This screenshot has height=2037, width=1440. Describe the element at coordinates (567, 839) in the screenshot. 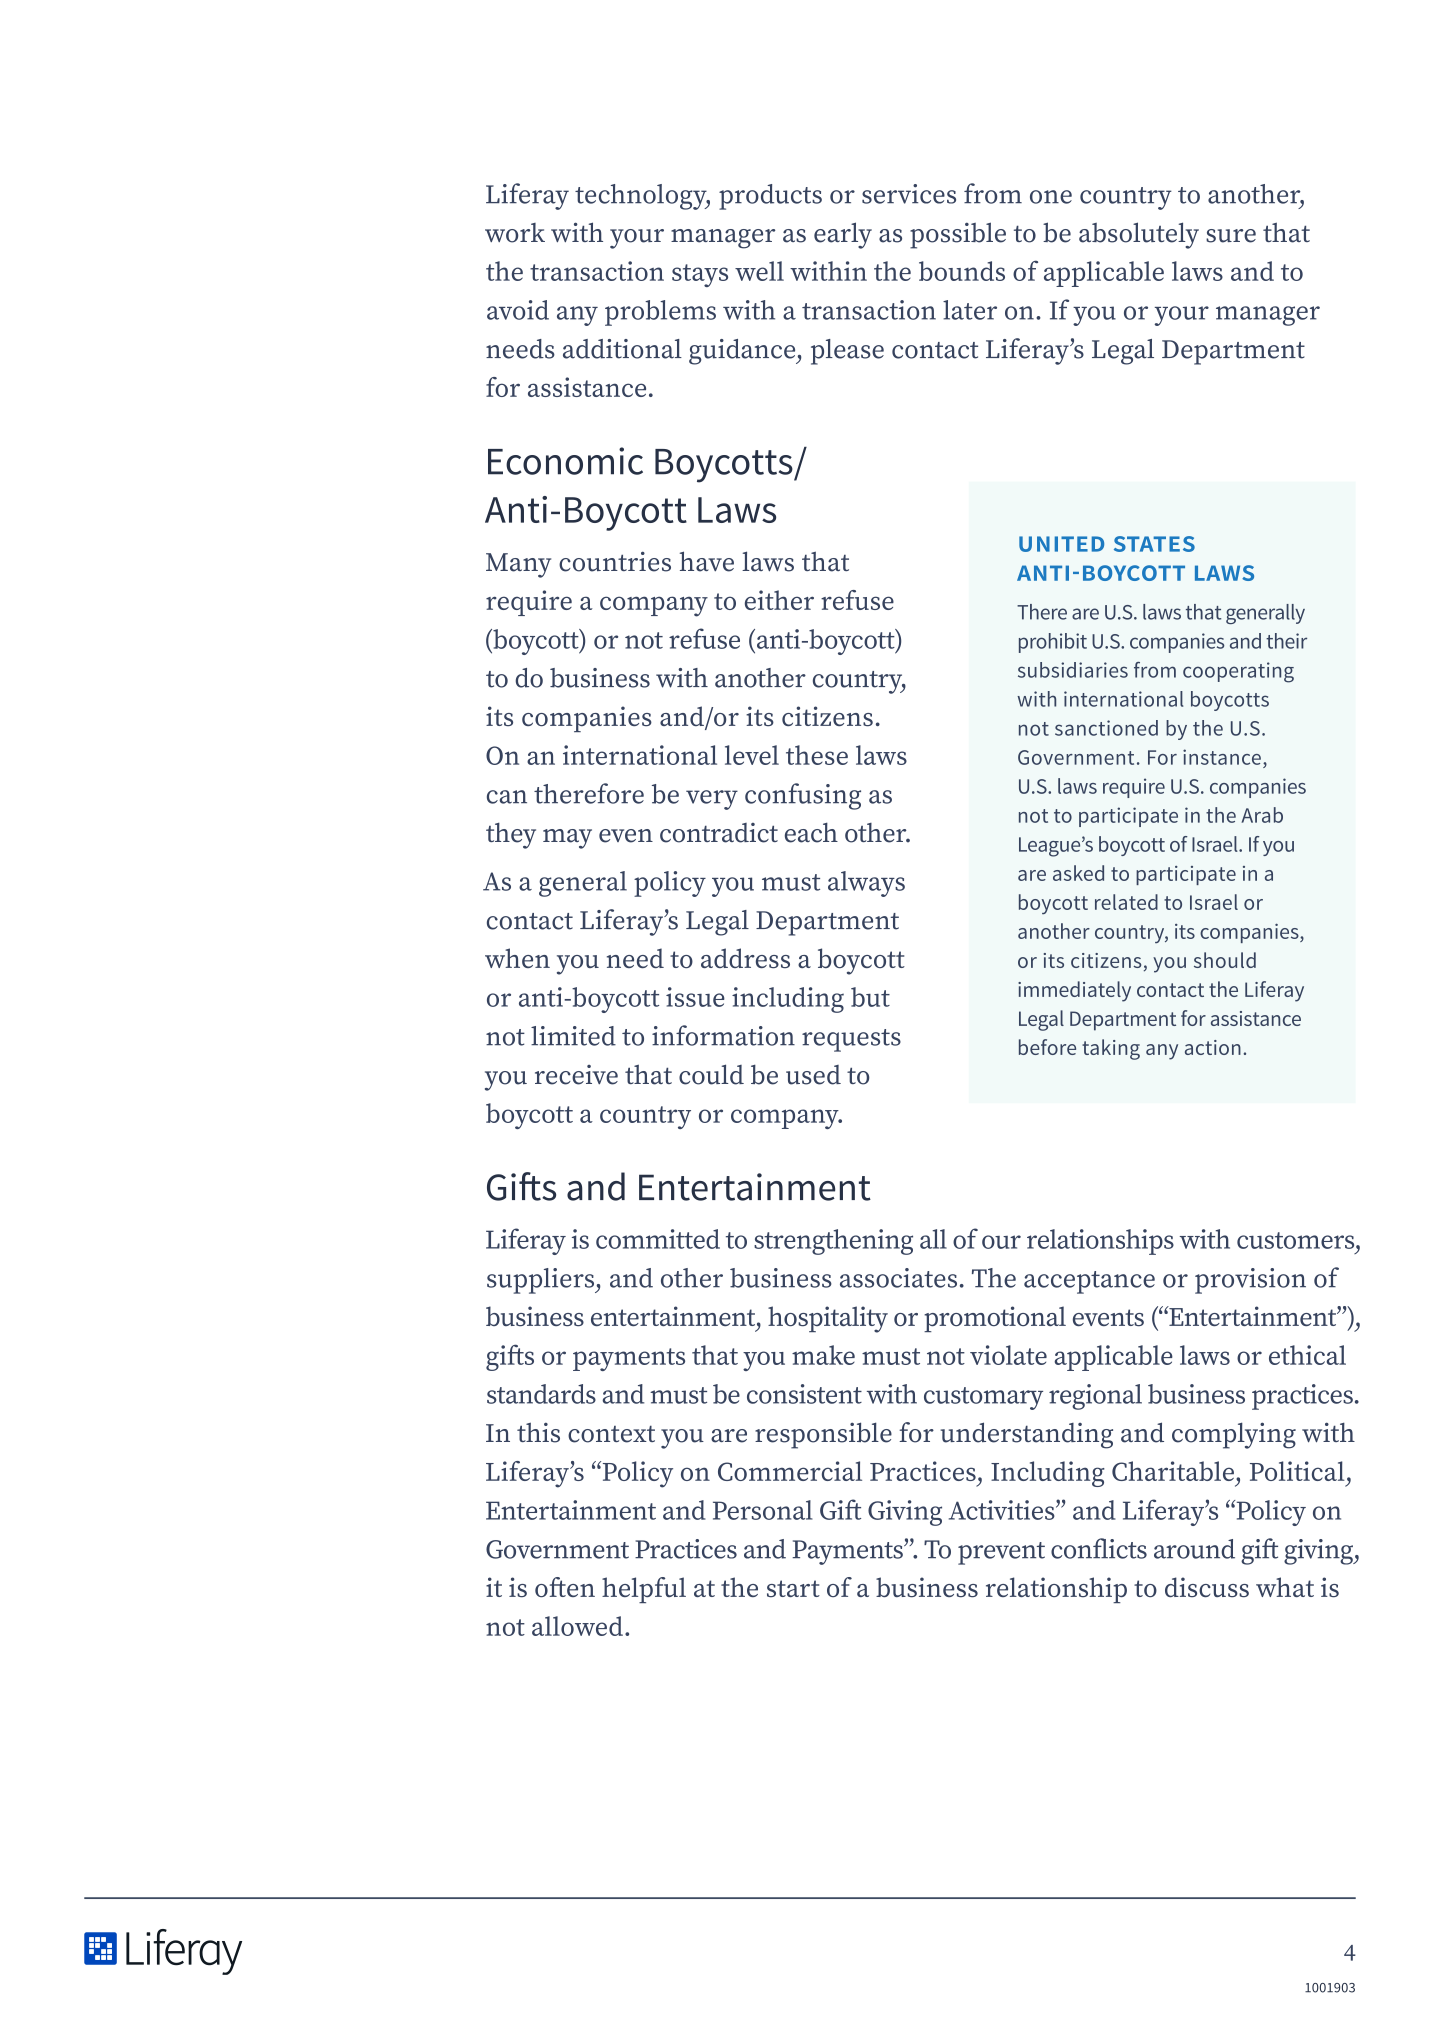

I see `may` at that location.
